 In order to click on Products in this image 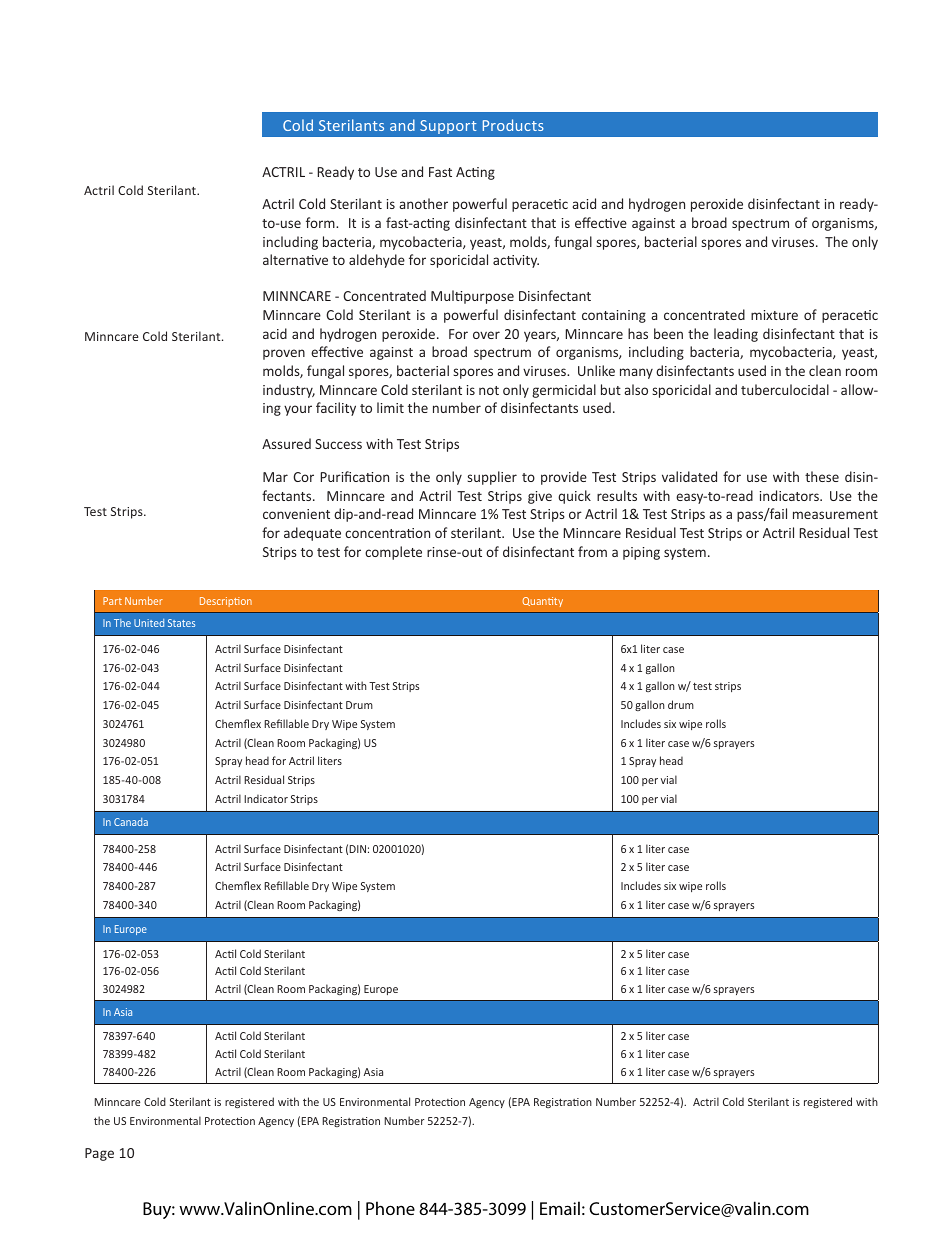, I will do `click(513, 125)`.
